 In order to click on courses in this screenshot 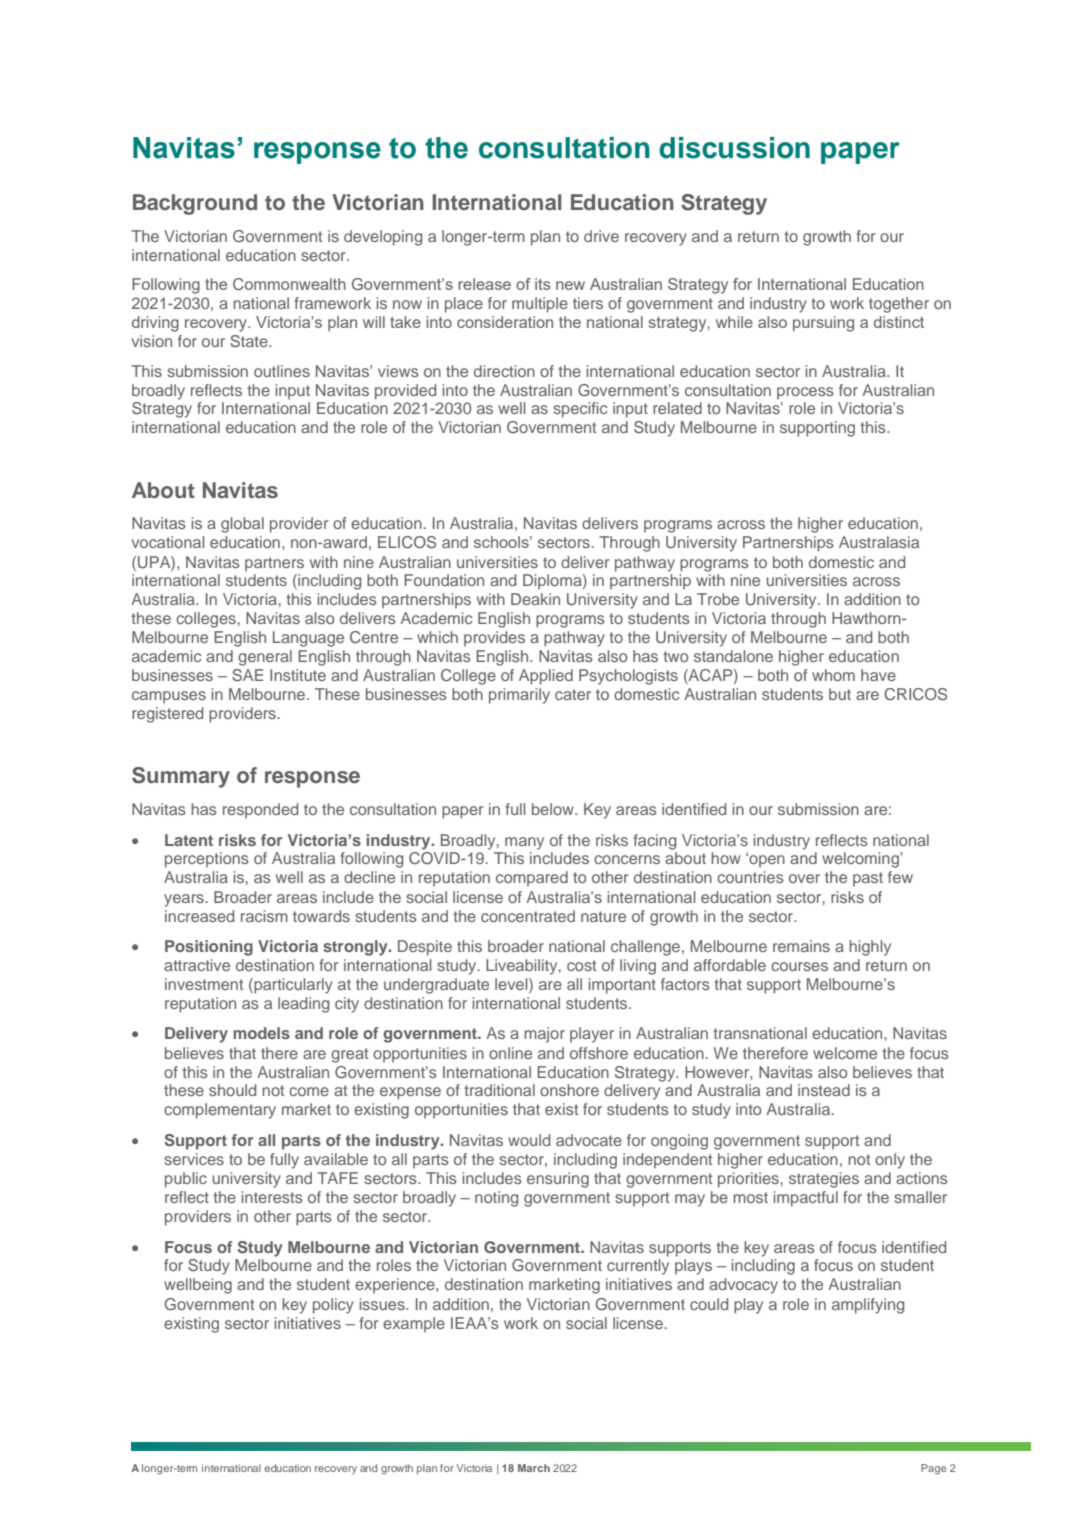, I will do `click(799, 966)`.
